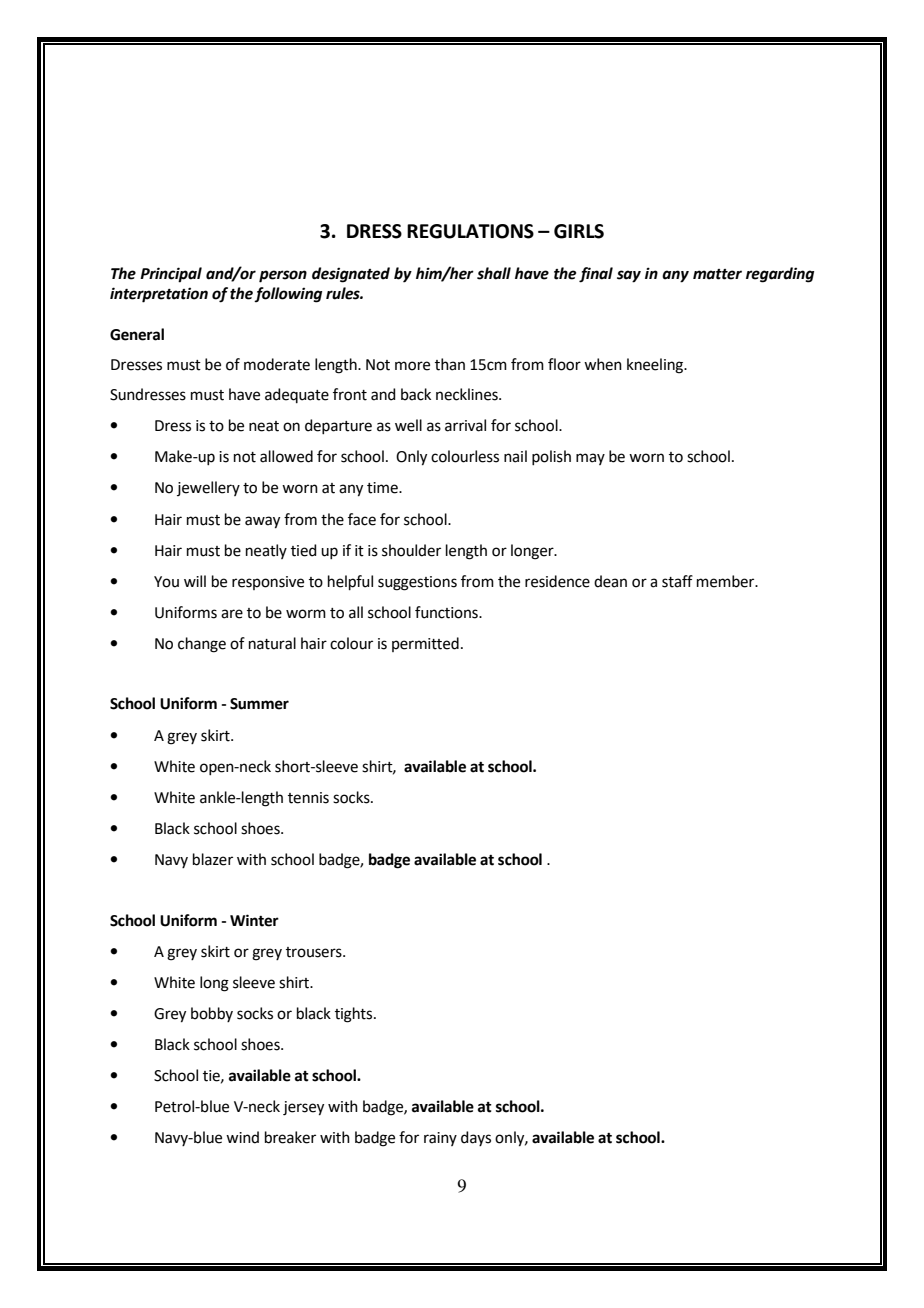 The image size is (924, 1308). I want to click on nail, so click(515, 456).
